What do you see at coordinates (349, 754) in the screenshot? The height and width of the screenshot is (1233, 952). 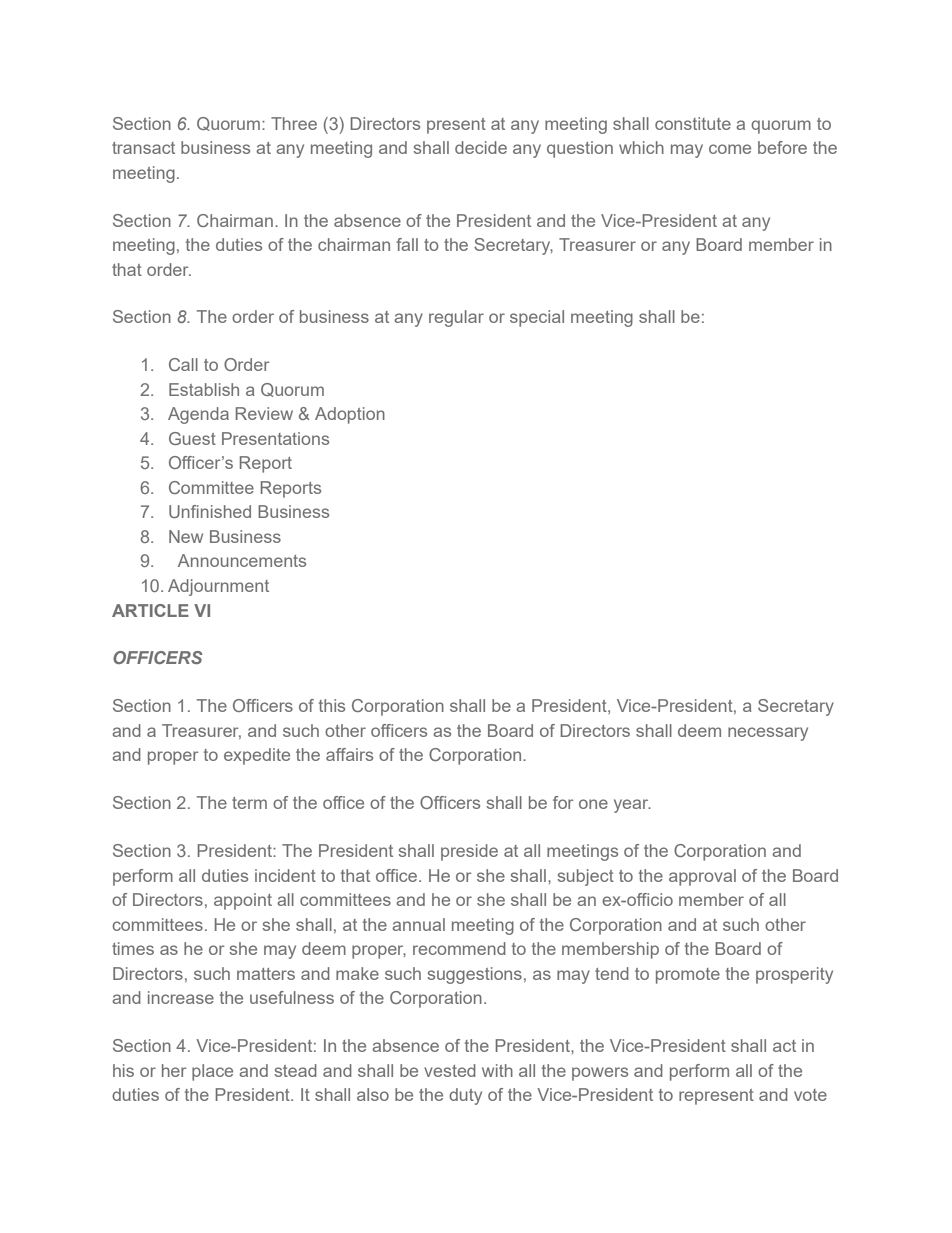 I see `affairs` at bounding box center [349, 754].
